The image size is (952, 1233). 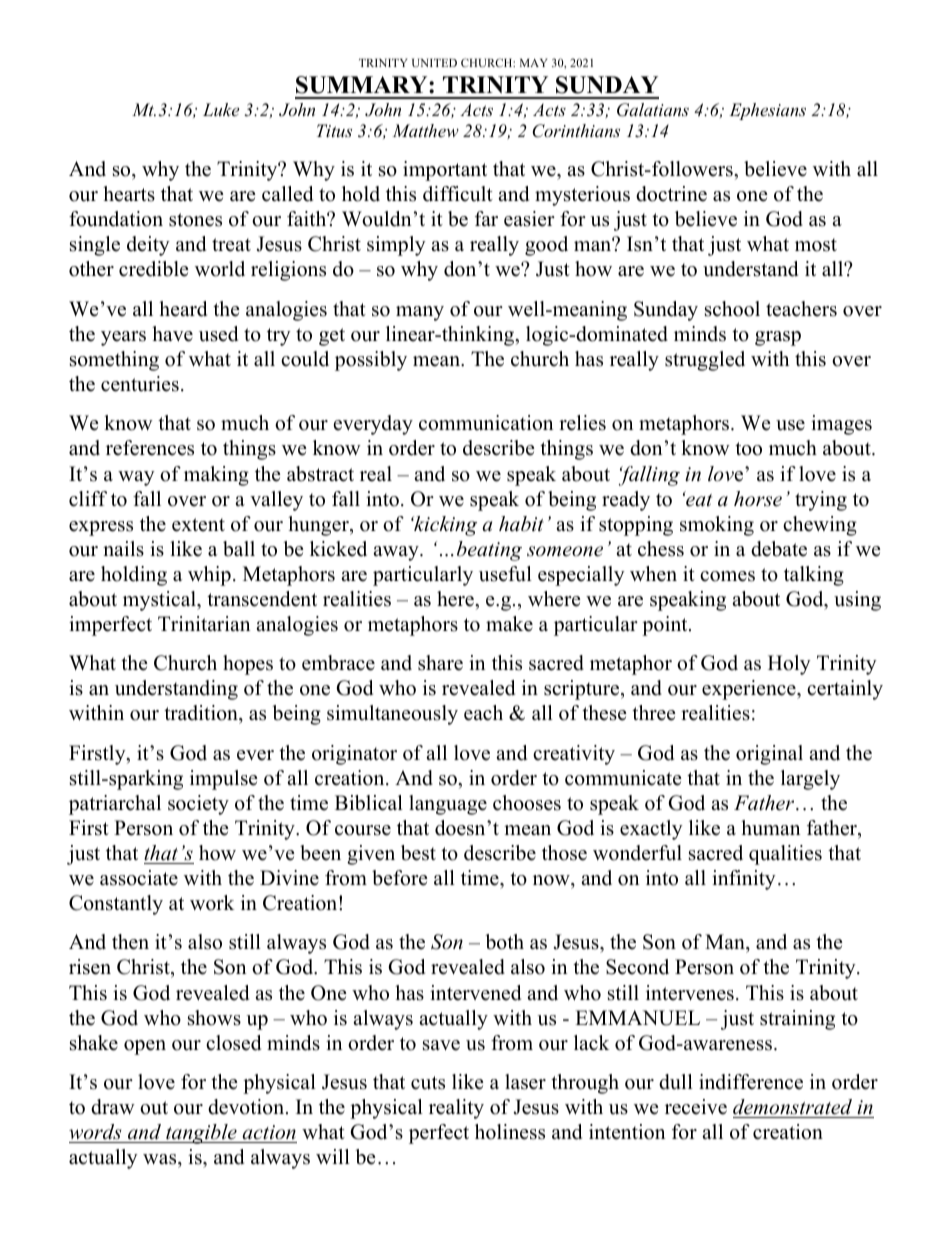 I want to click on Ephesians, so click(x=767, y=111).
